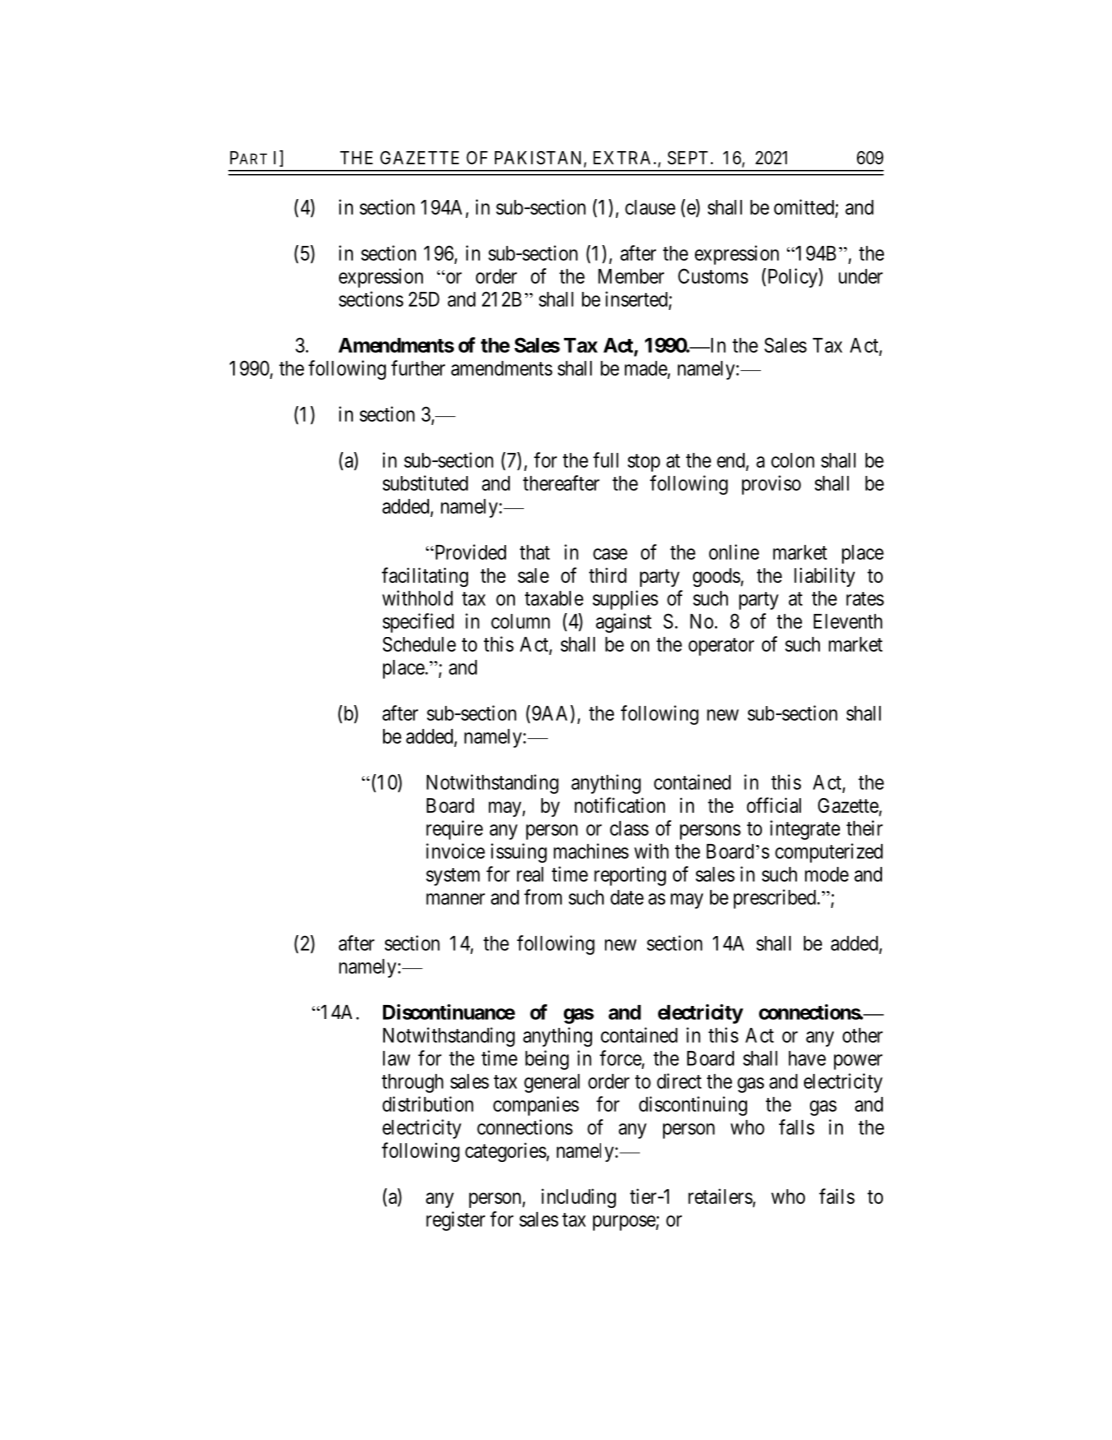  What do you see at coordinates (455, 899) in the image?
I see `manner` at bounding box center [455, 899].
